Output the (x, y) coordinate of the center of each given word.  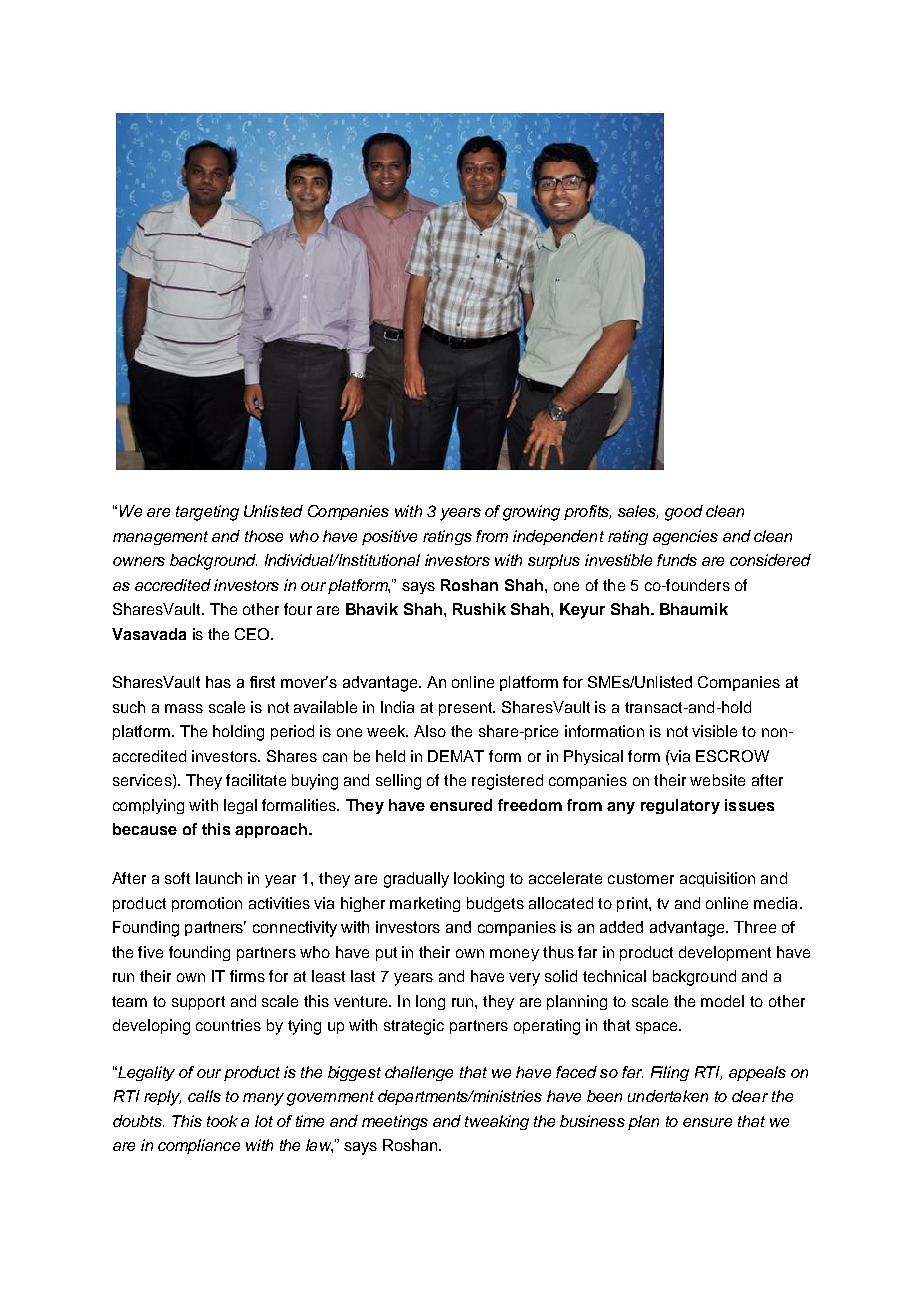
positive (389, 537)
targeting (207, 513)
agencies (685, 537)
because (145, 829)
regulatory (680, 806)
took (222, 1121)
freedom (530, 805)
